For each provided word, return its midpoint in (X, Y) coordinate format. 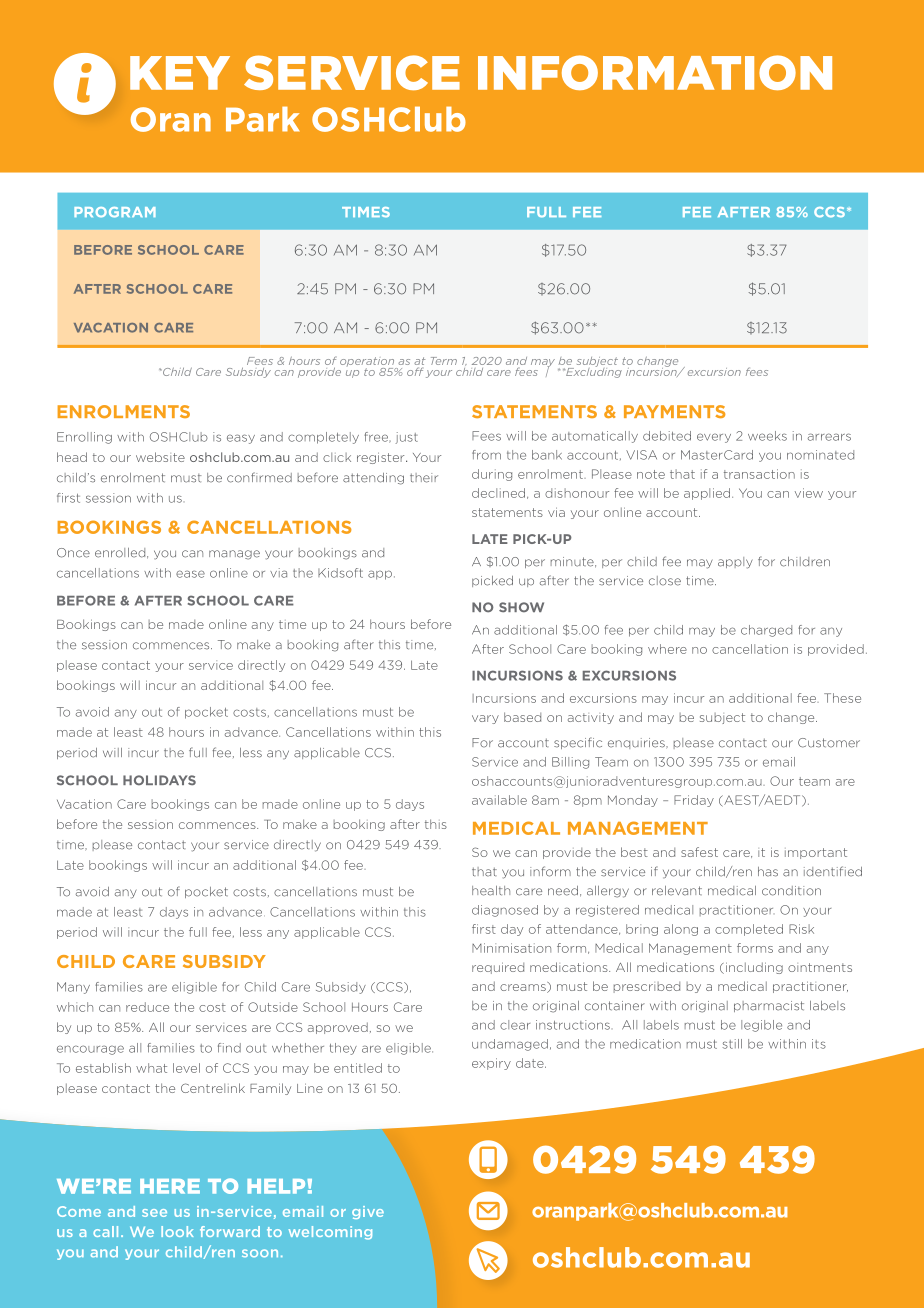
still (732, 1044)
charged (766, 631)
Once (73, 553)
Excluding (593, 371)
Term (444, 361)
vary (485, 719)
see (154, 1213)
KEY (180, 73)
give (368, 1212)
